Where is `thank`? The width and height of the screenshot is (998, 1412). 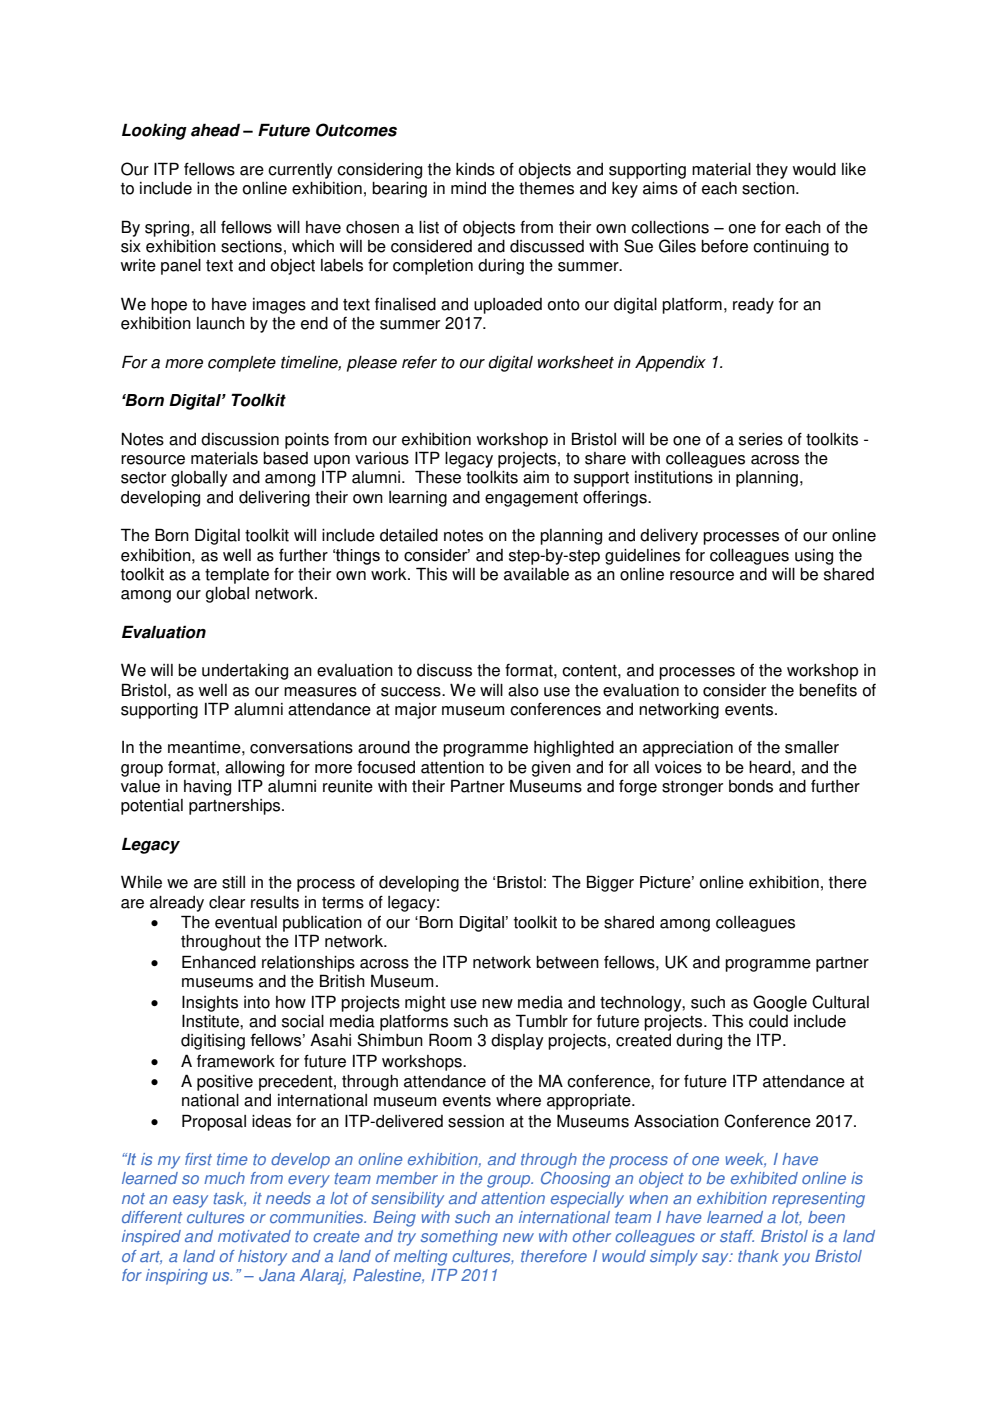
thank is located at coordinates (758, 1256).
